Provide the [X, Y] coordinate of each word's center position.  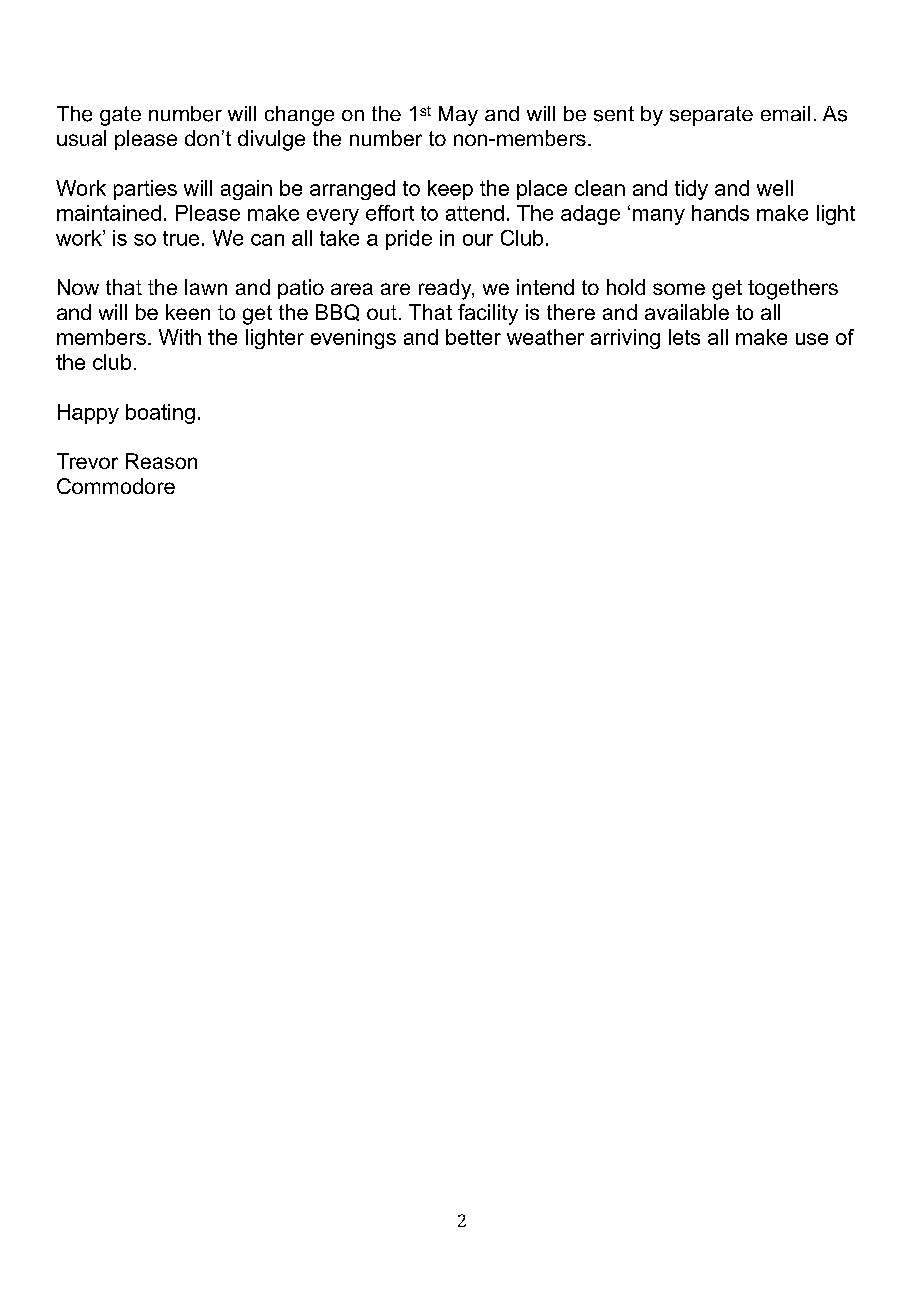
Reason [161, 461]
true [181, 238]
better [473, 337]
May [458, 116]
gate [120, 116]
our [478, 240]
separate [711, 116]
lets [684, 337]
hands [720, 213]
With [180, 337]
